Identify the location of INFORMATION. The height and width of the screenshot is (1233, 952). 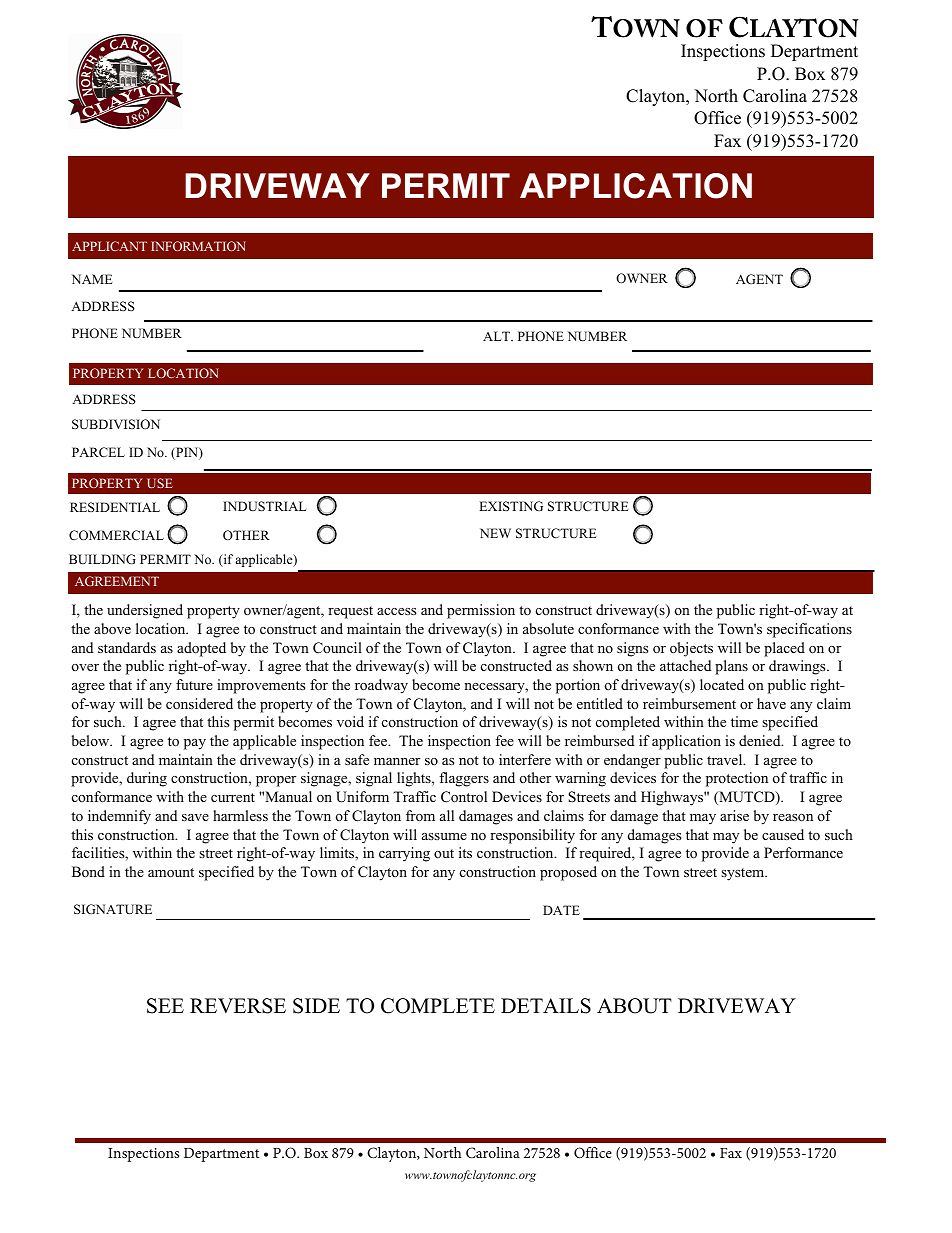
(198, 246).
